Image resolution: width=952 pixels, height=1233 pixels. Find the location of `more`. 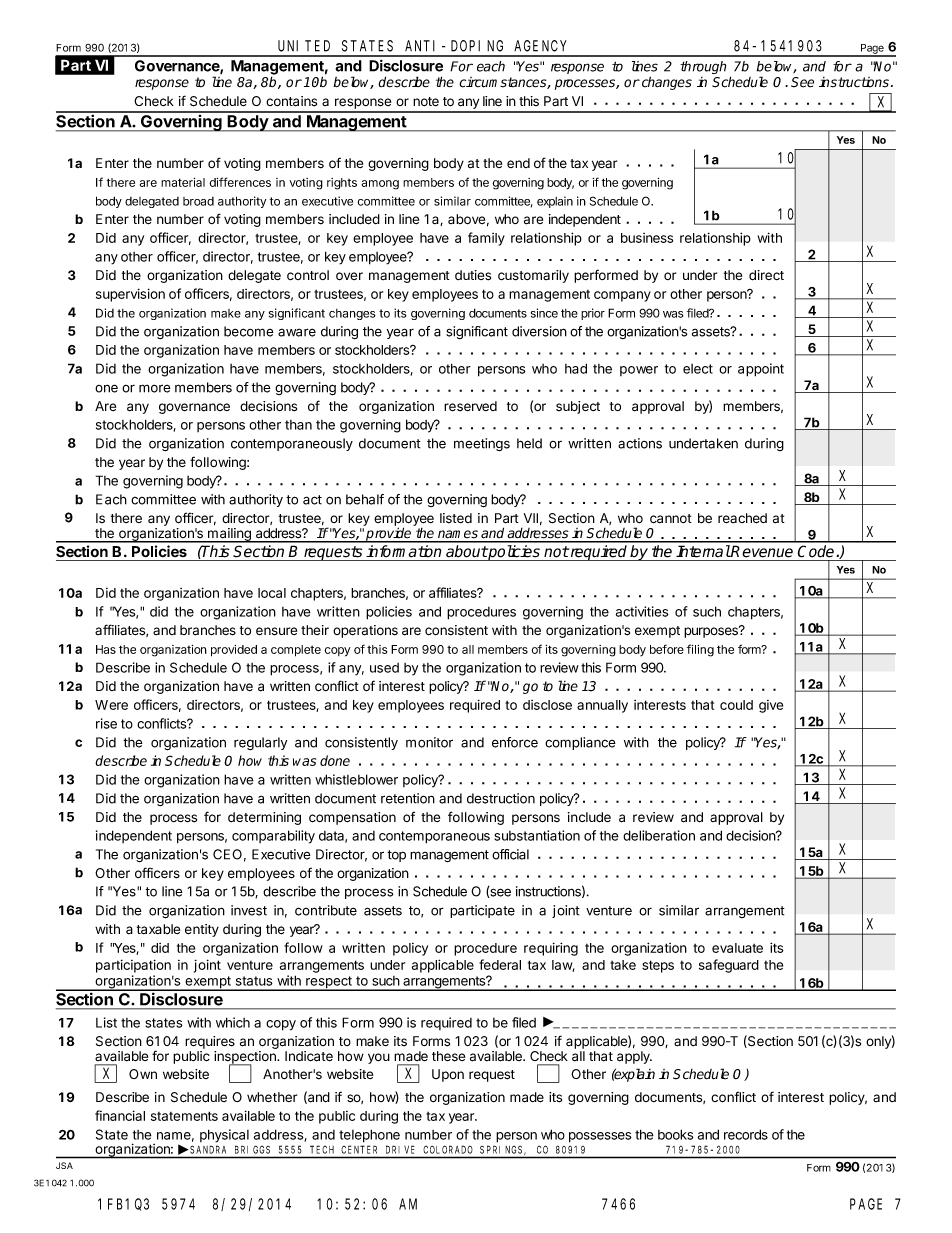

more is located at coordinates (155, 388).
